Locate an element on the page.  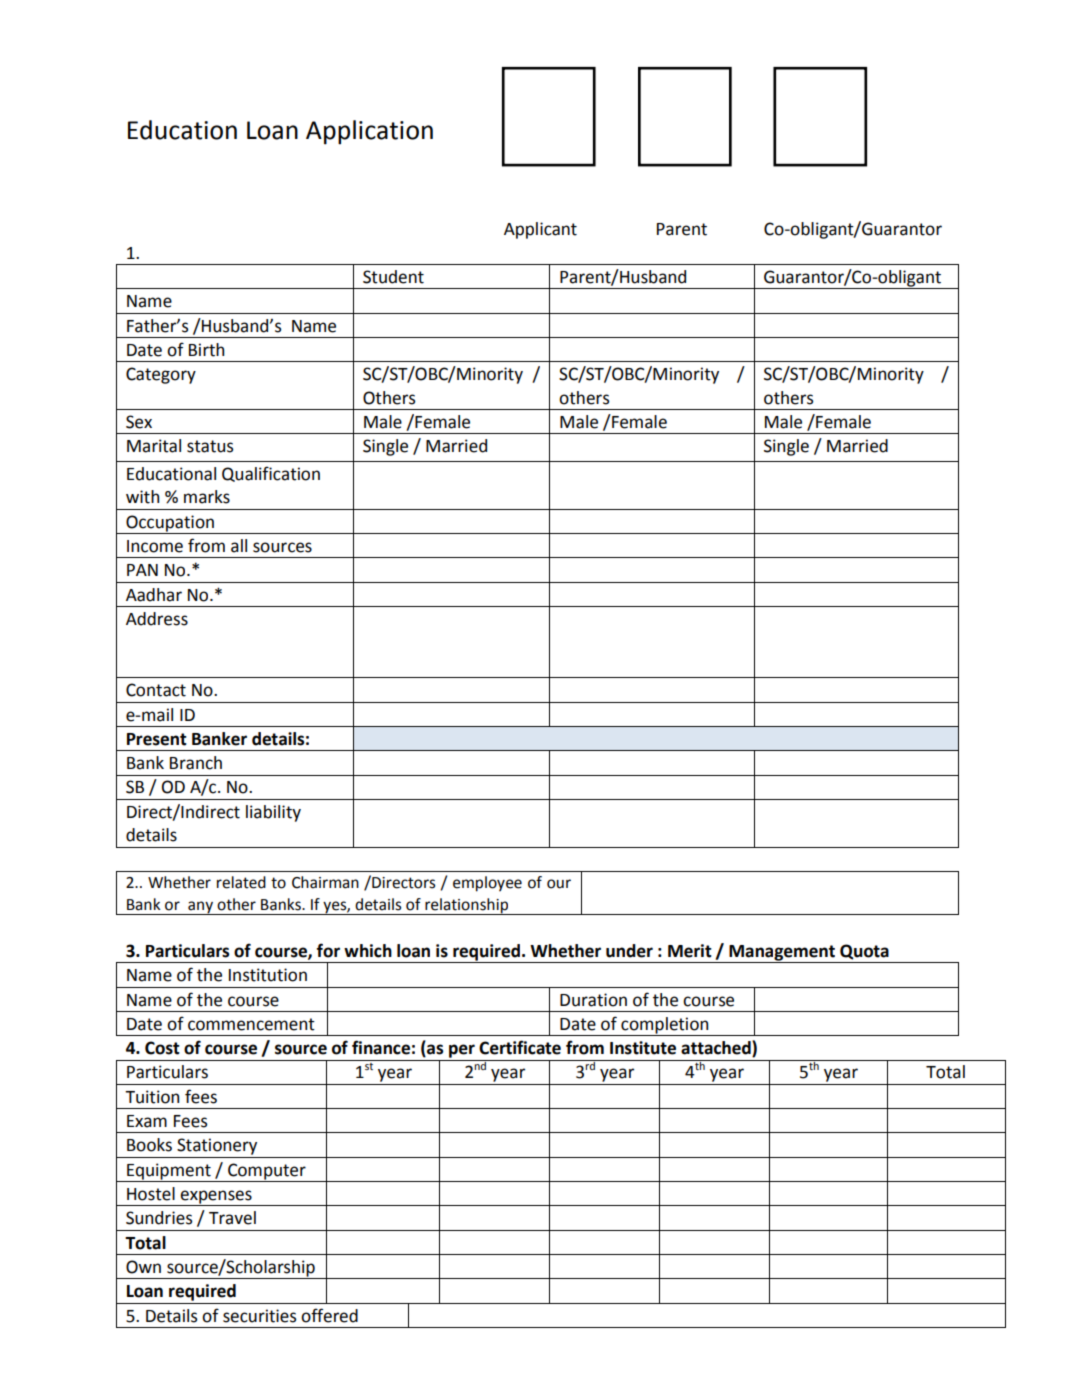
employee is located at coordinates (487, 884).
